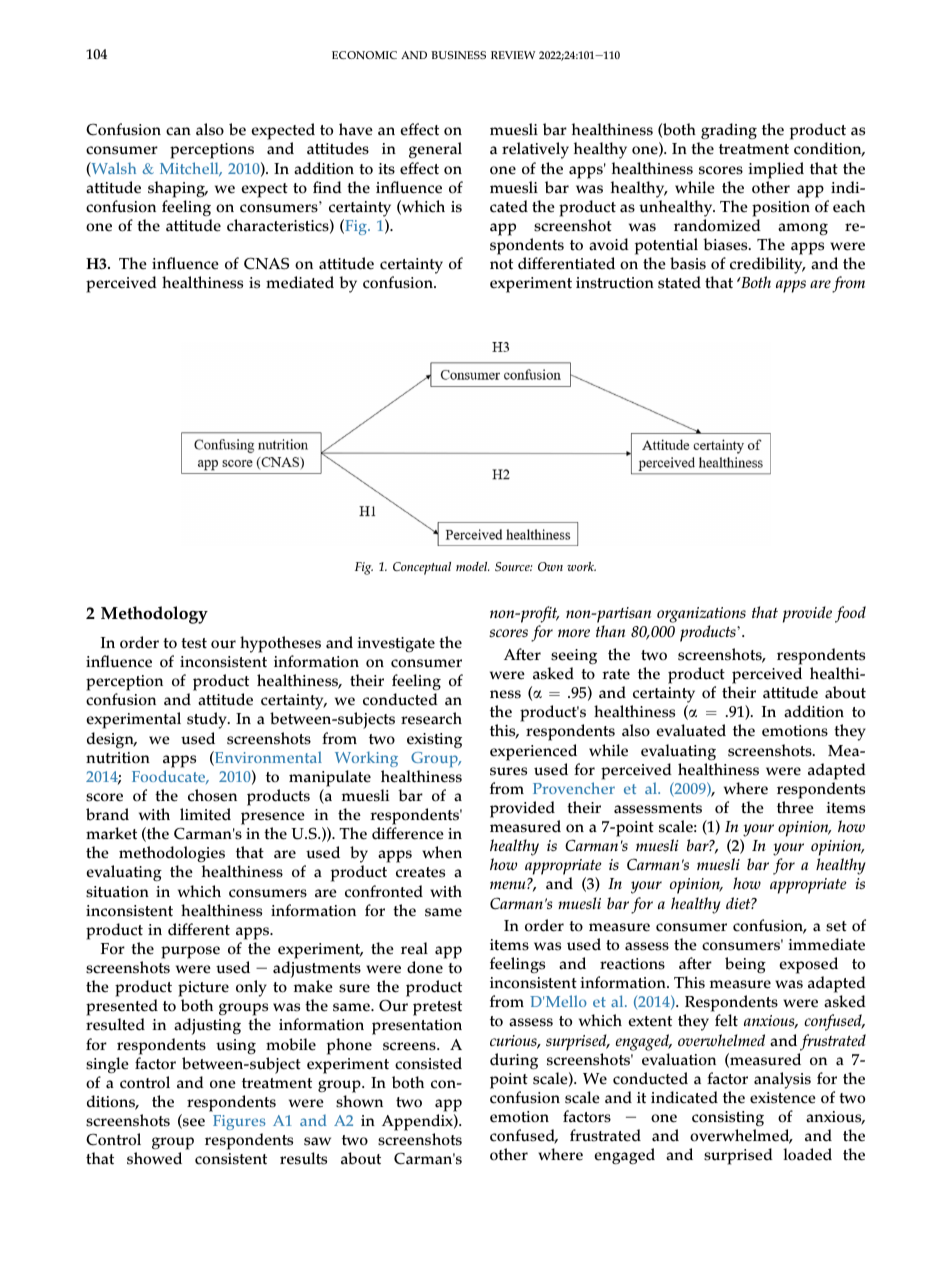 This screenshot has height=1270, width=952. What do you see at coordinates (178, 131) in the screenshot?
I see `can` at bounding box center [178, 131].
